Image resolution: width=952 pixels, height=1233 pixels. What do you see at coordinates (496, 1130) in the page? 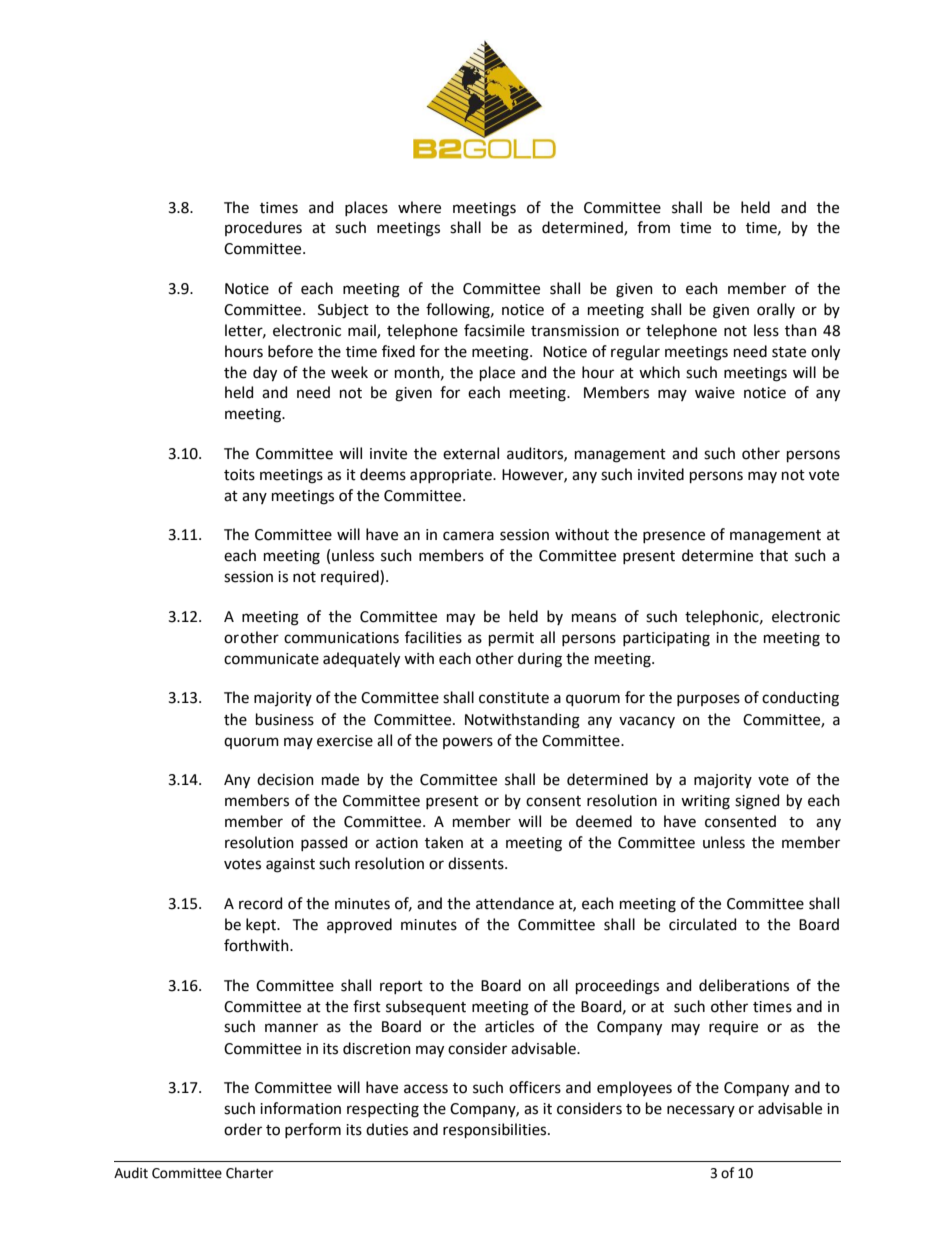
I see `responsibilities` at bounding box center [496, 1130].
